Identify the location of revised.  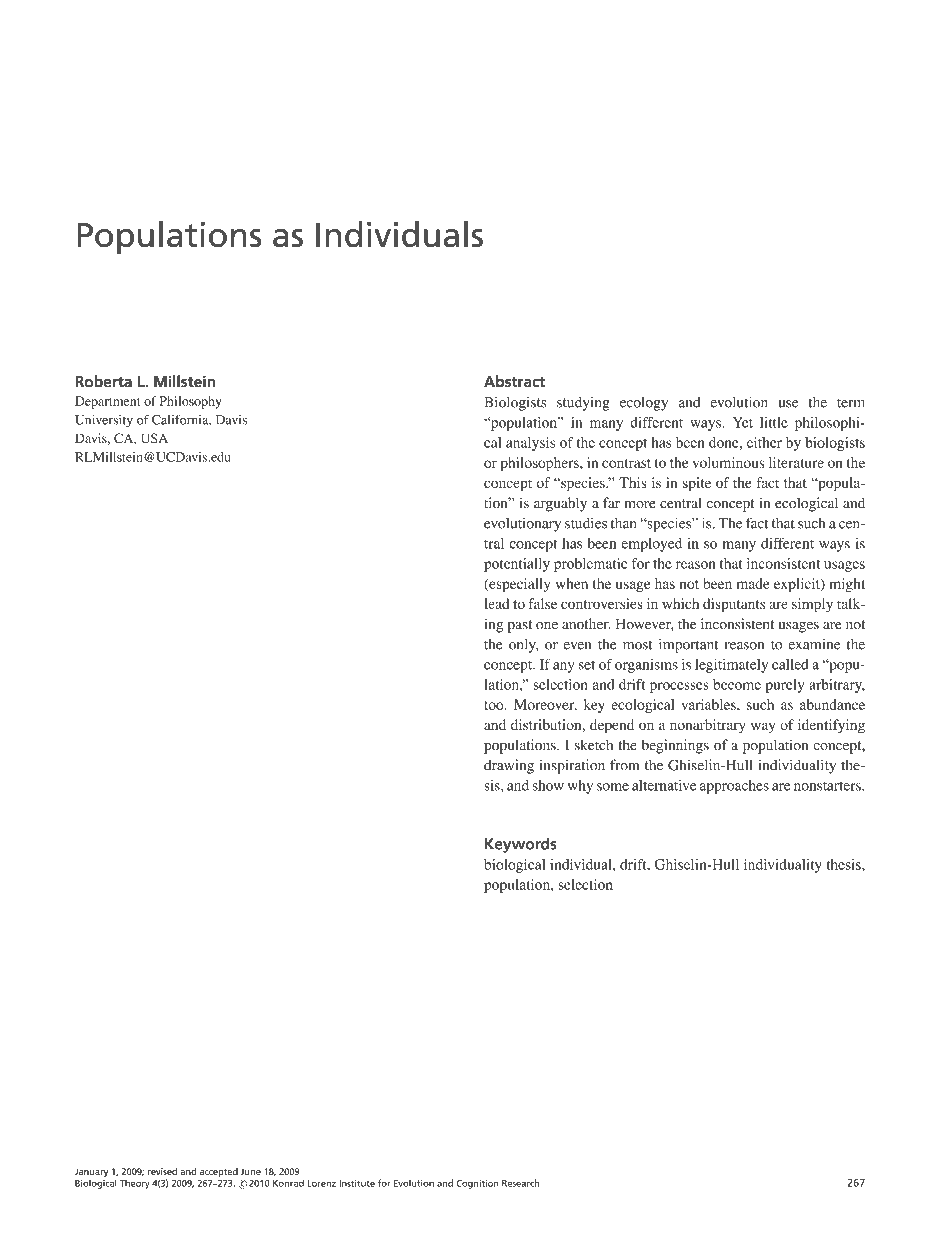
(162, 1171).
